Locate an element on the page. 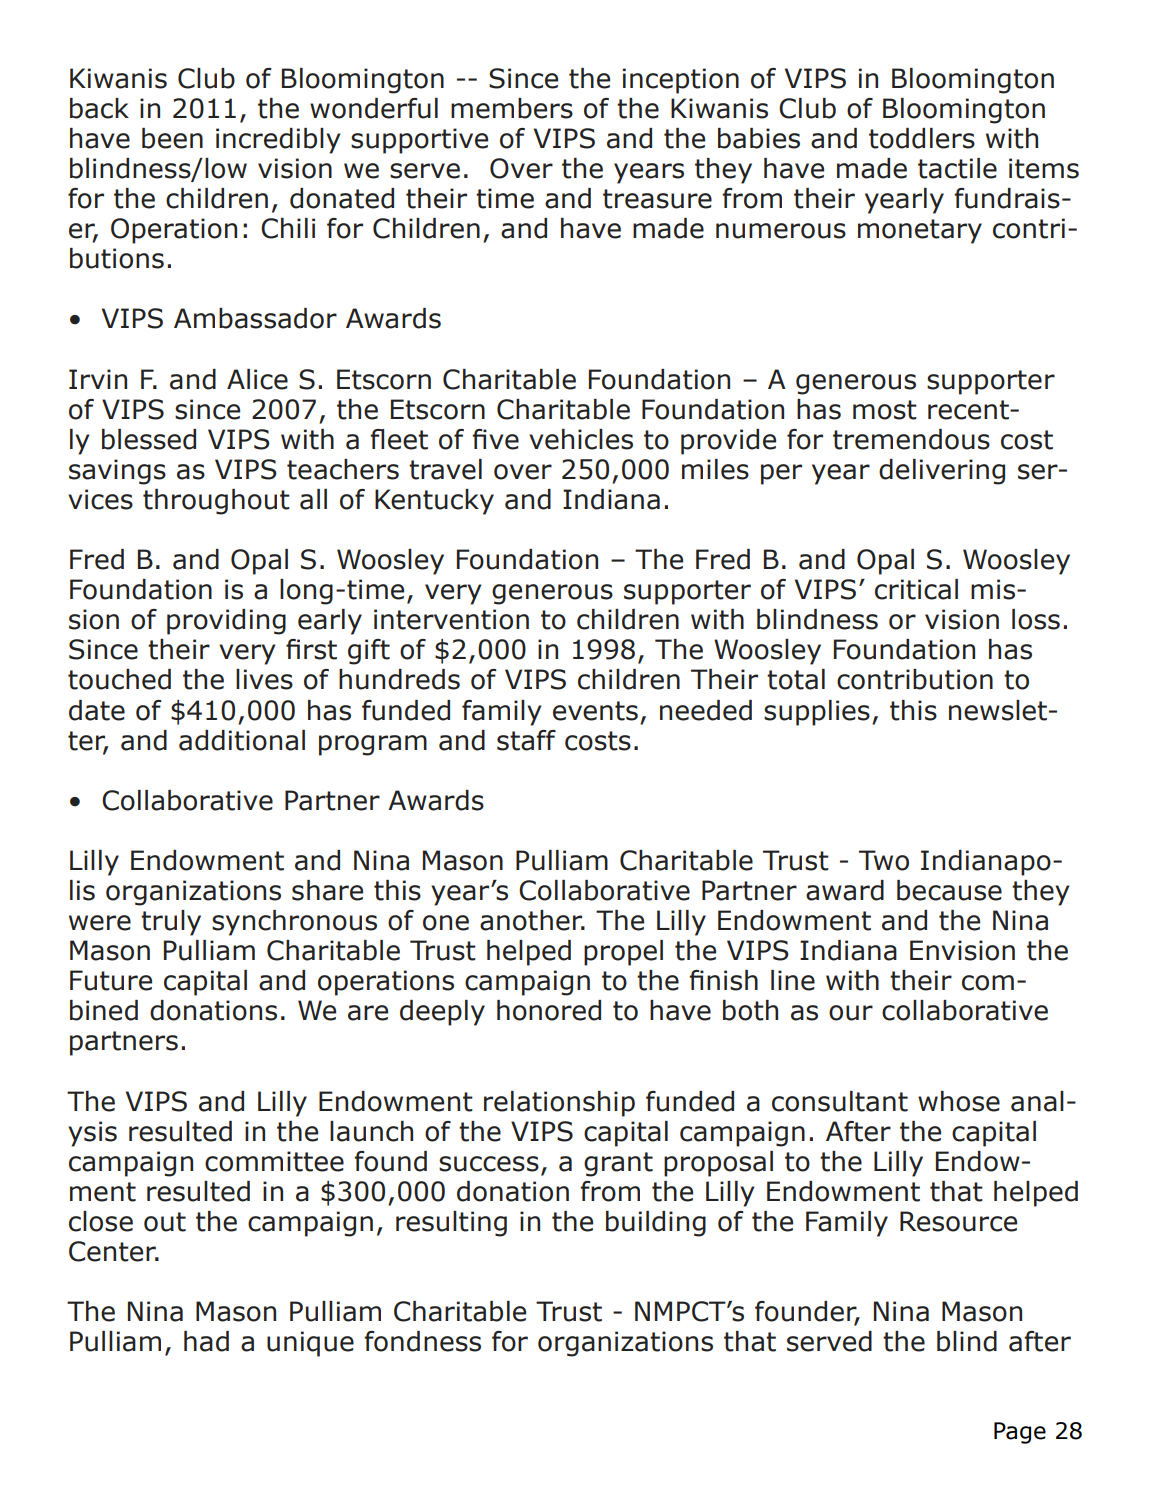  been is located at coordinates (172, 138).
